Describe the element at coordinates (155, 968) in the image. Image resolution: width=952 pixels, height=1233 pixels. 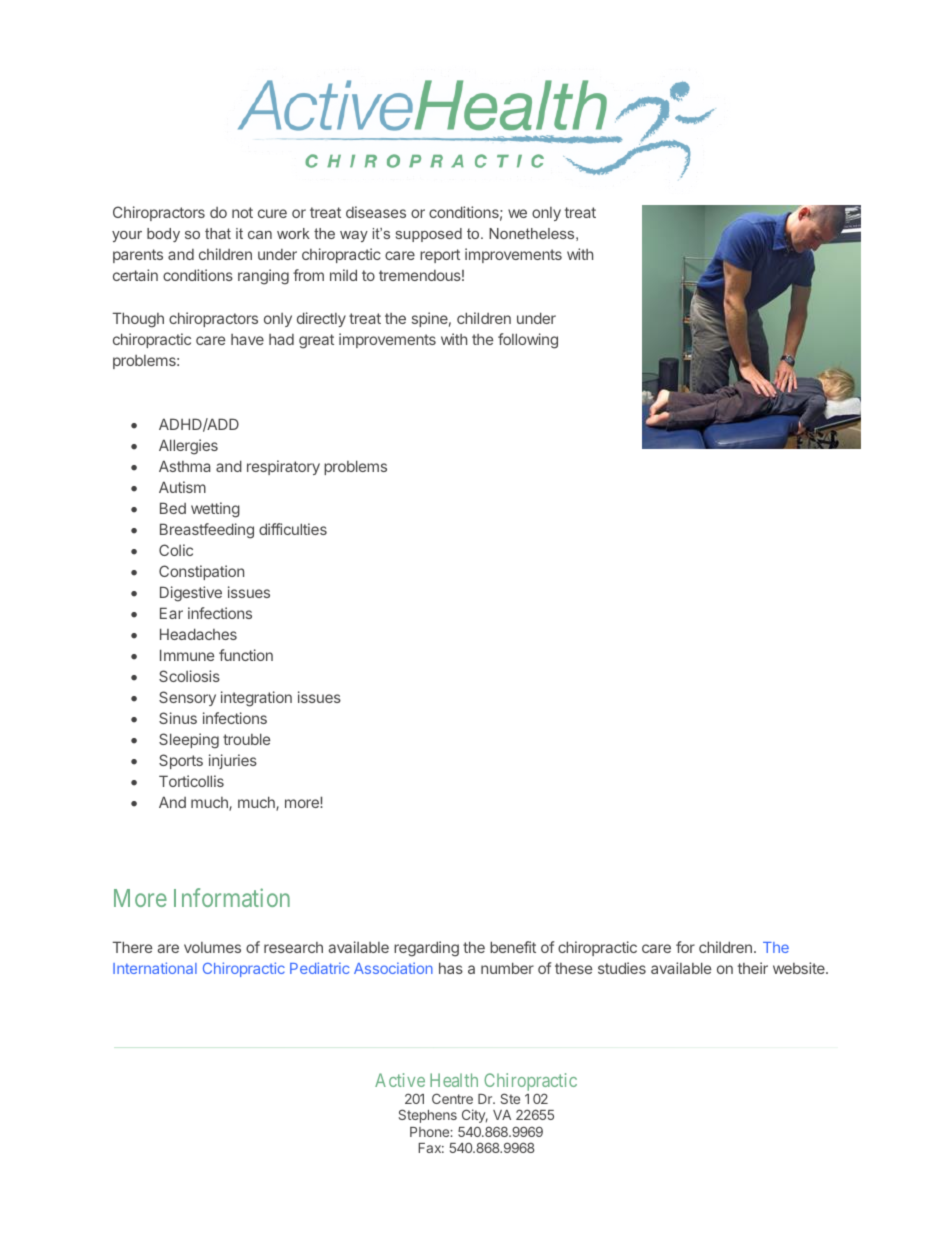
I see `International` at that location.
